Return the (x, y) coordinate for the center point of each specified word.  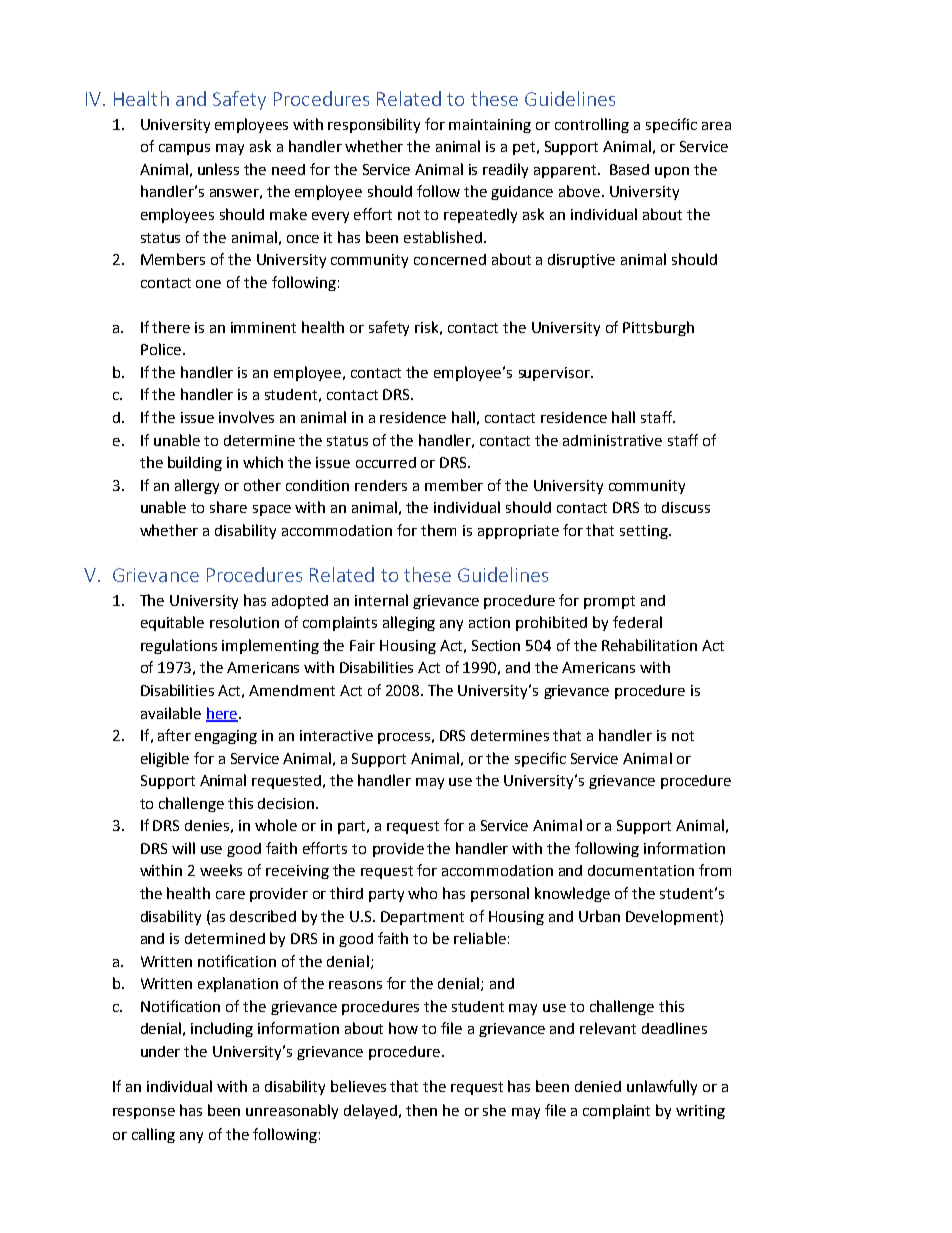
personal (500, 894)
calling (153, 1135)
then (421, 1110)
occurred (386, 462)
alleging (409, 623)
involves (246, 417)
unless (218, 169)
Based (629, 169)
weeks (221, 870)
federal (637, 622)
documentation (641, 870)
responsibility (374, 125)
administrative (612, 440)
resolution (244, 622)
